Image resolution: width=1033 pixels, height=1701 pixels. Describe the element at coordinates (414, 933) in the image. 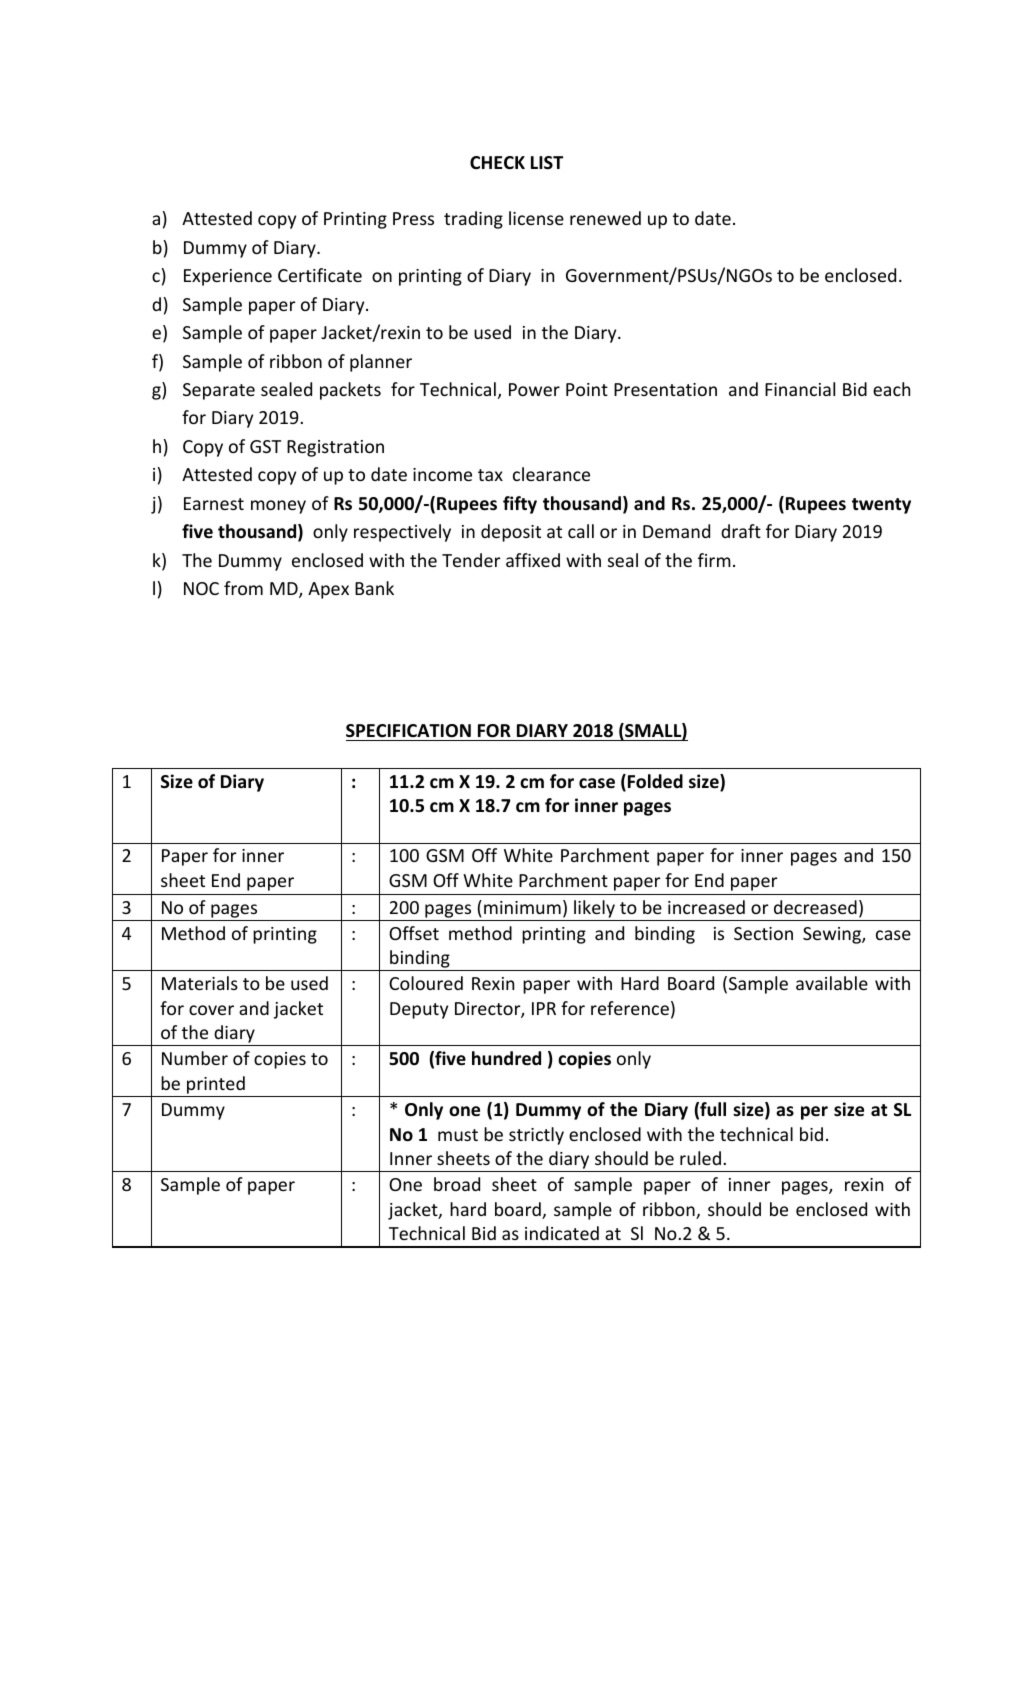

I see `Offset` at that location.
